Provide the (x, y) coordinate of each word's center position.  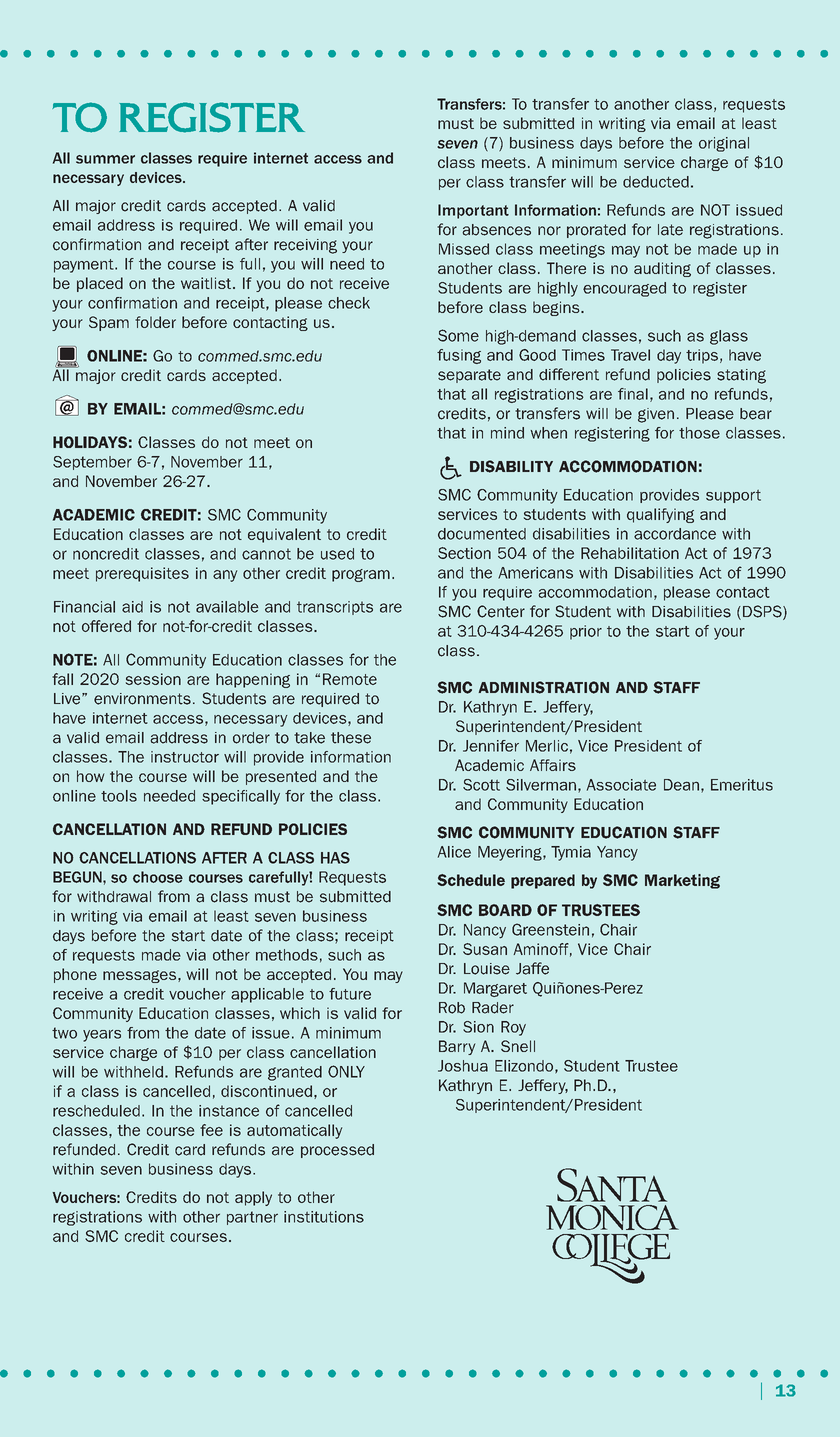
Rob (452, 1008)
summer (105, 159)
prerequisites (142, 574)
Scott (481, 785)
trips (702, 356)
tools (119, 796)
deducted (656, 182)
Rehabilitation (630, 553)
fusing (459, 356)
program (361, 575)
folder (155, 322)
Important (473, 211)
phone (75, 975)
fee (211, 1130)
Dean (681, 785)
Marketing (682, 881)
